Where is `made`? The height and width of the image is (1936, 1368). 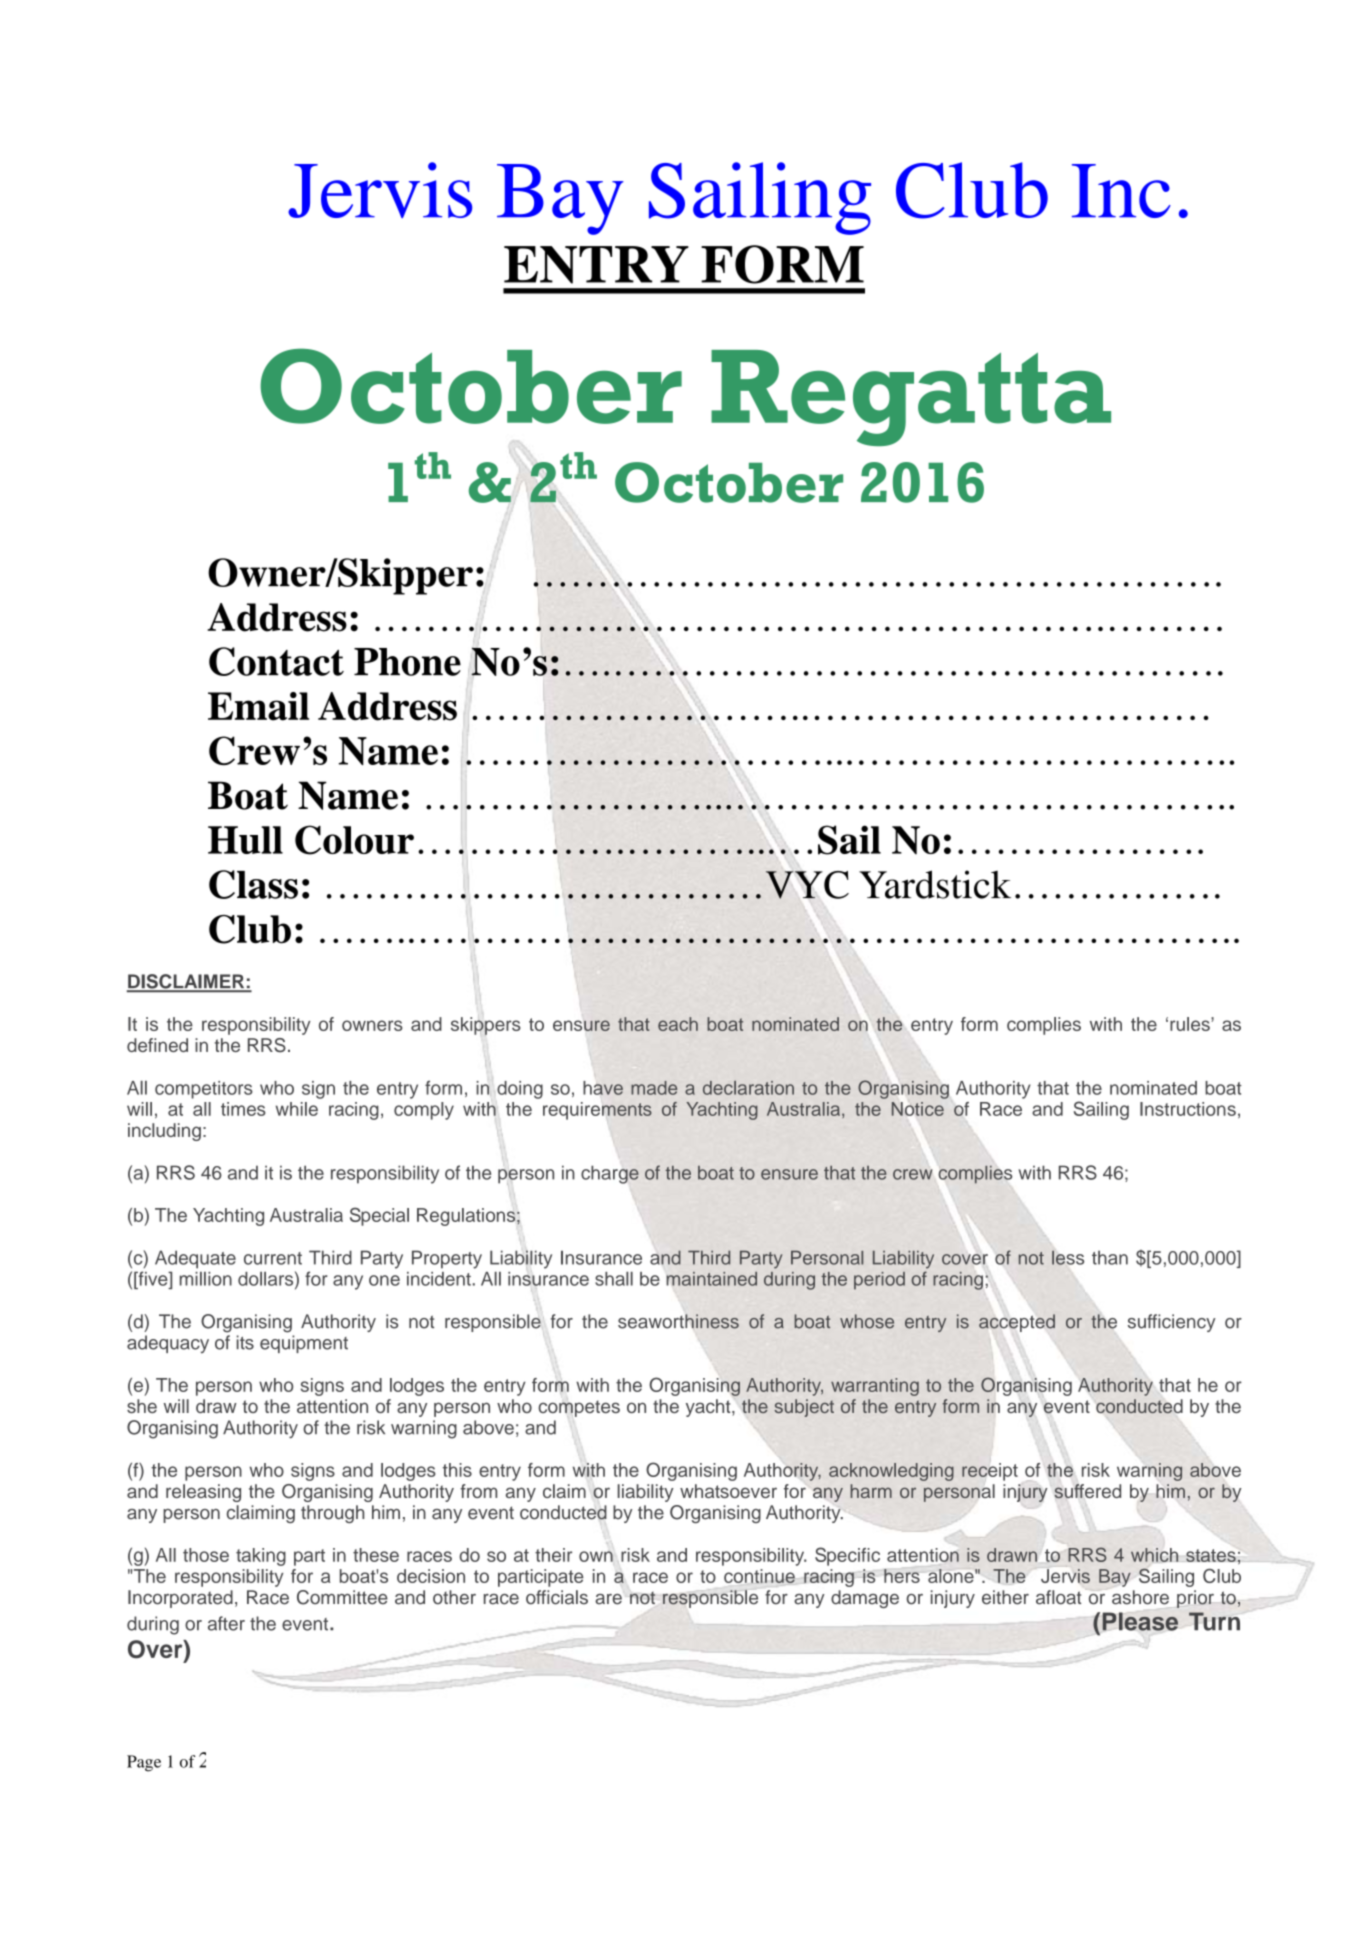
made is located at coordinates (654, 1088).
